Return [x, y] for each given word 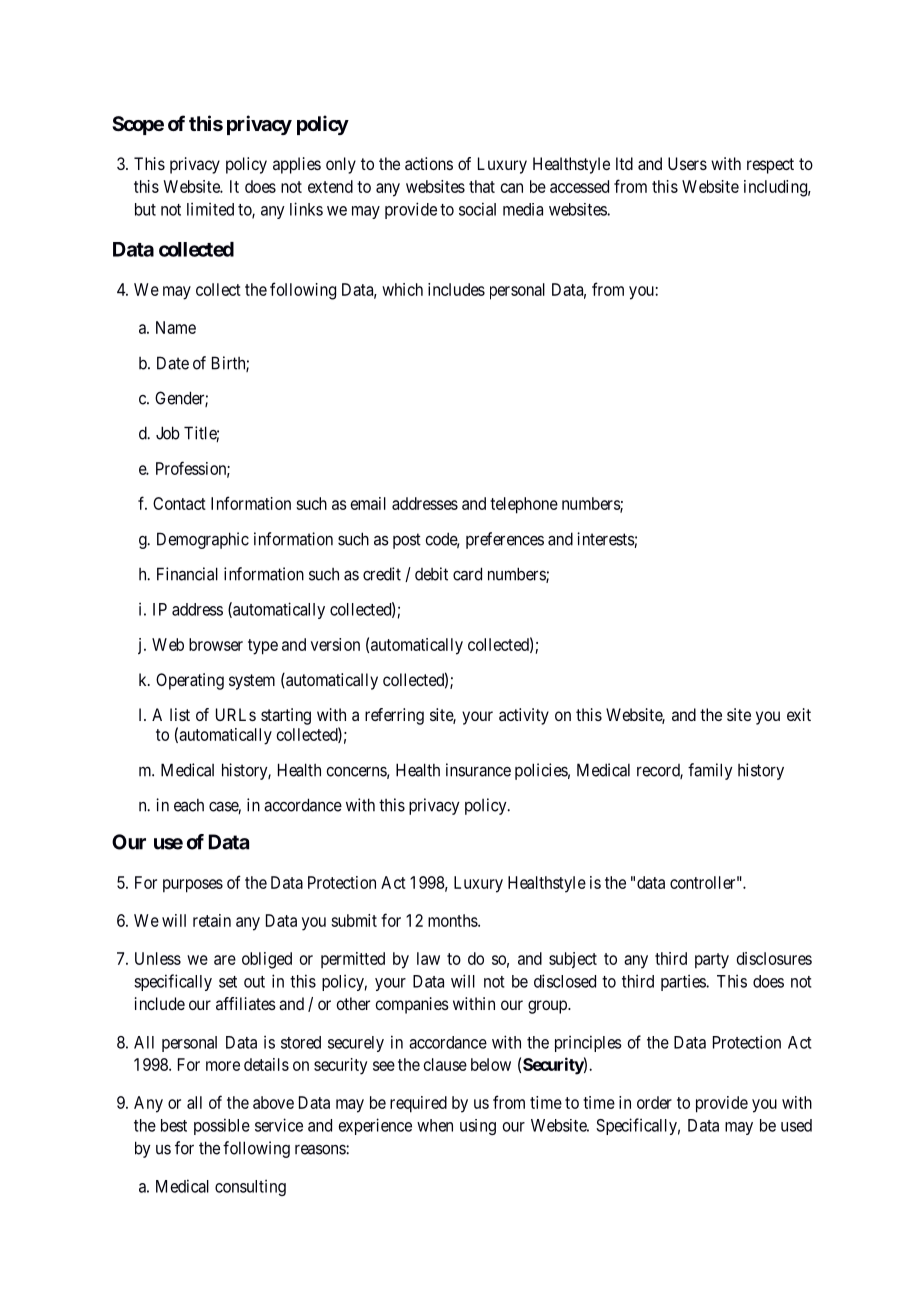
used [796, 1125]
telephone [524, 505]
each [189, 805]
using [478, 1127]
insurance [478, 770]
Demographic [203, 540]
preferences [505, 540]
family [710, 771]
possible [222, 1126]
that [482, 186]
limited [210, 209]
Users [687, 163]
